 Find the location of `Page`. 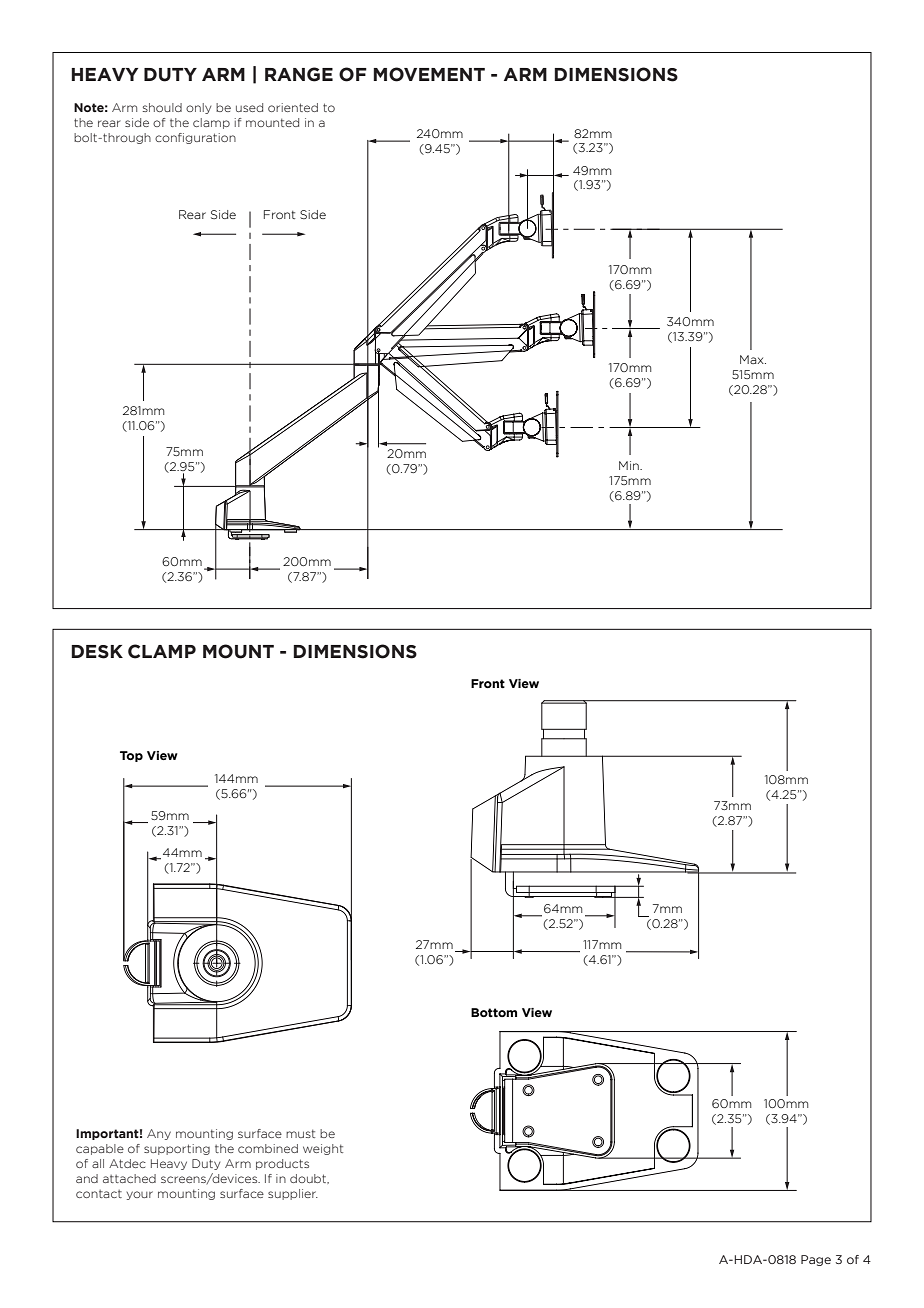

Page is located at coordinates (816, 1260).
